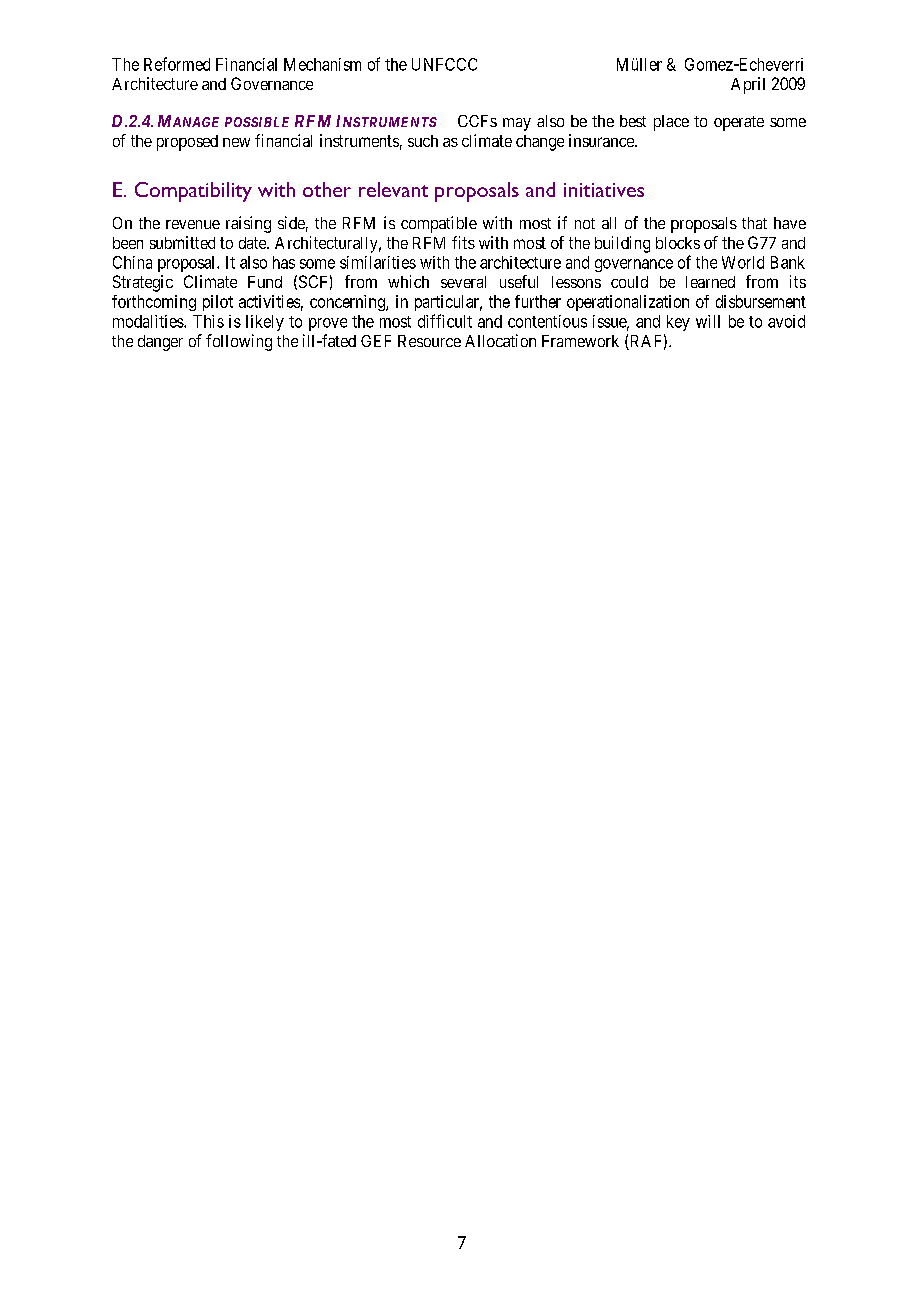  What do you see at coordinates (444, 64) in the screenshot?
I see `UNFCCC` at bounding box center [444, 64].
